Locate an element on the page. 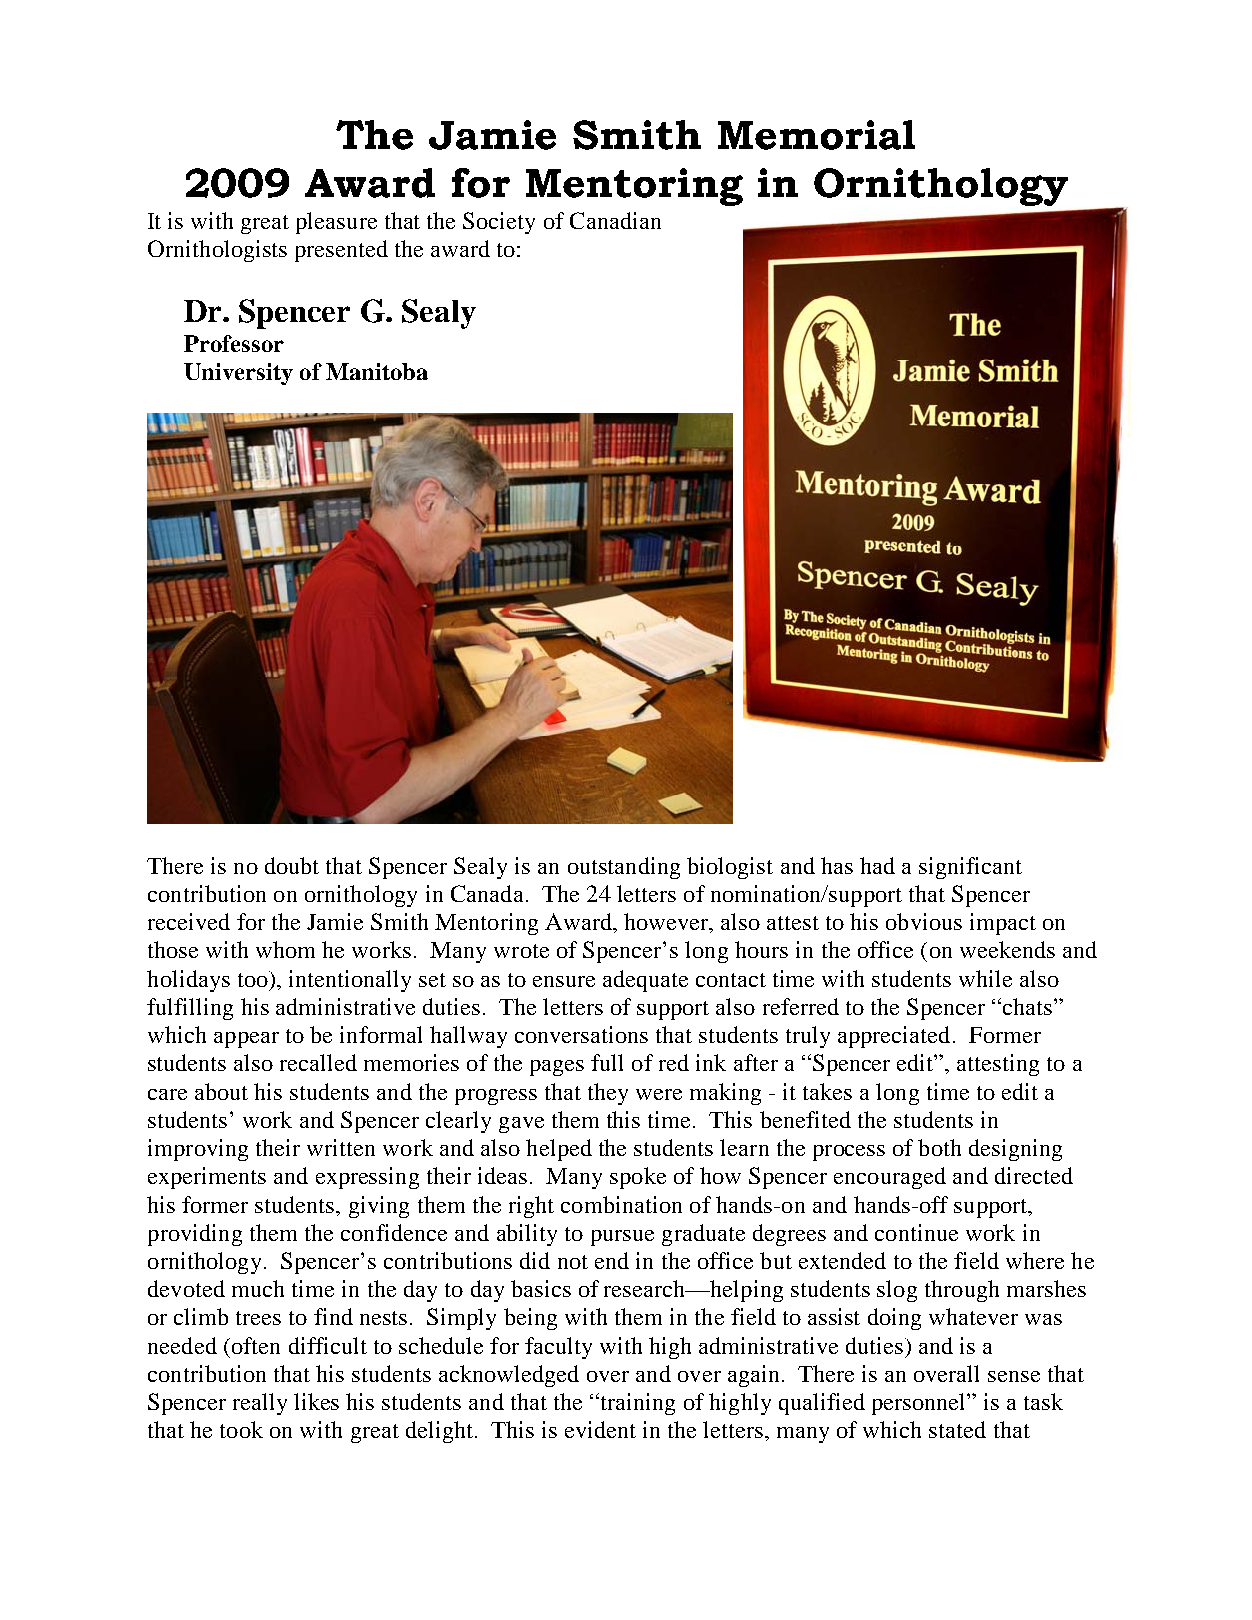  Memorial is located at coordinates (816, 135).
